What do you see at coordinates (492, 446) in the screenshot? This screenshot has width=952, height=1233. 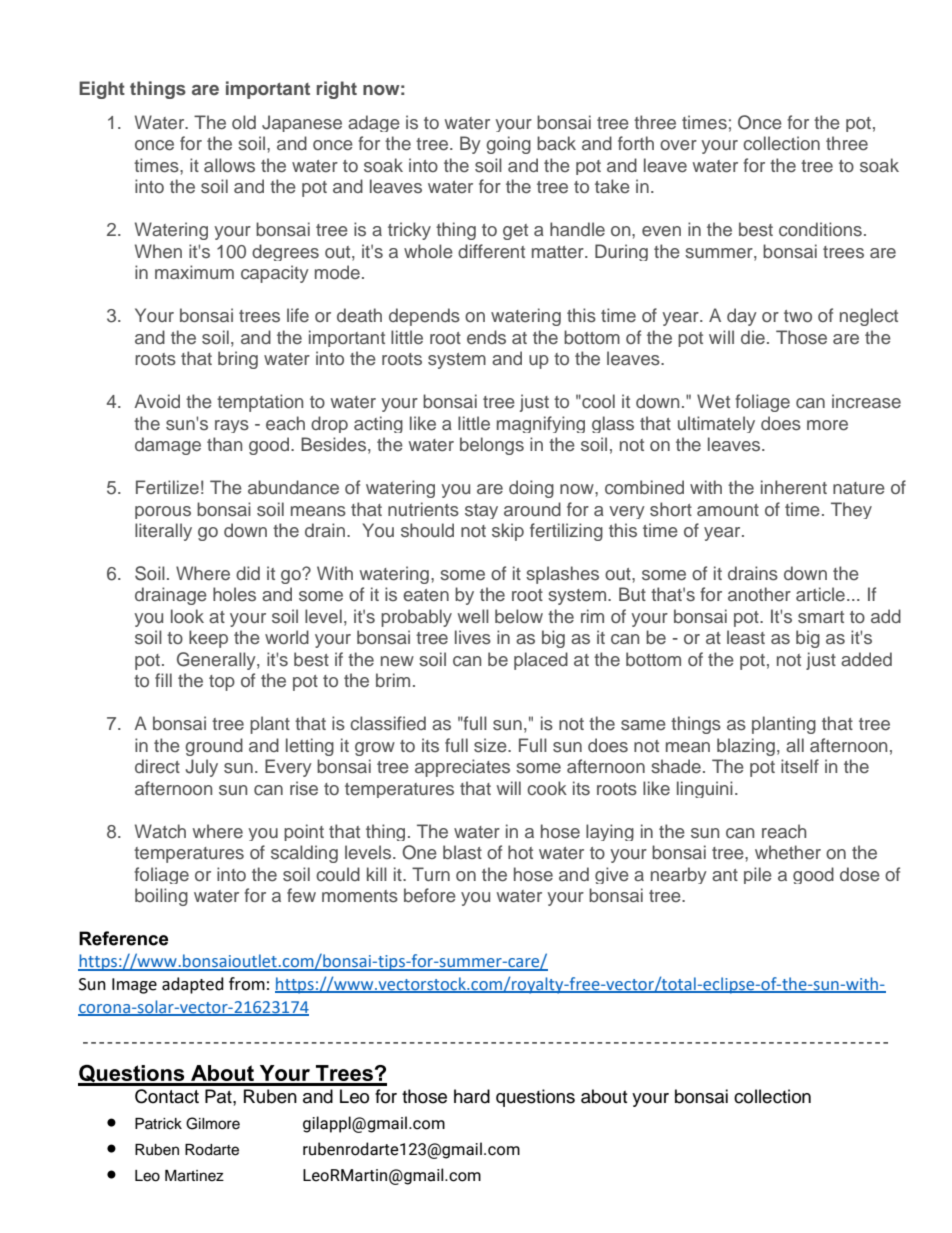 I see `belongs` at bounding box center [492, 446].
